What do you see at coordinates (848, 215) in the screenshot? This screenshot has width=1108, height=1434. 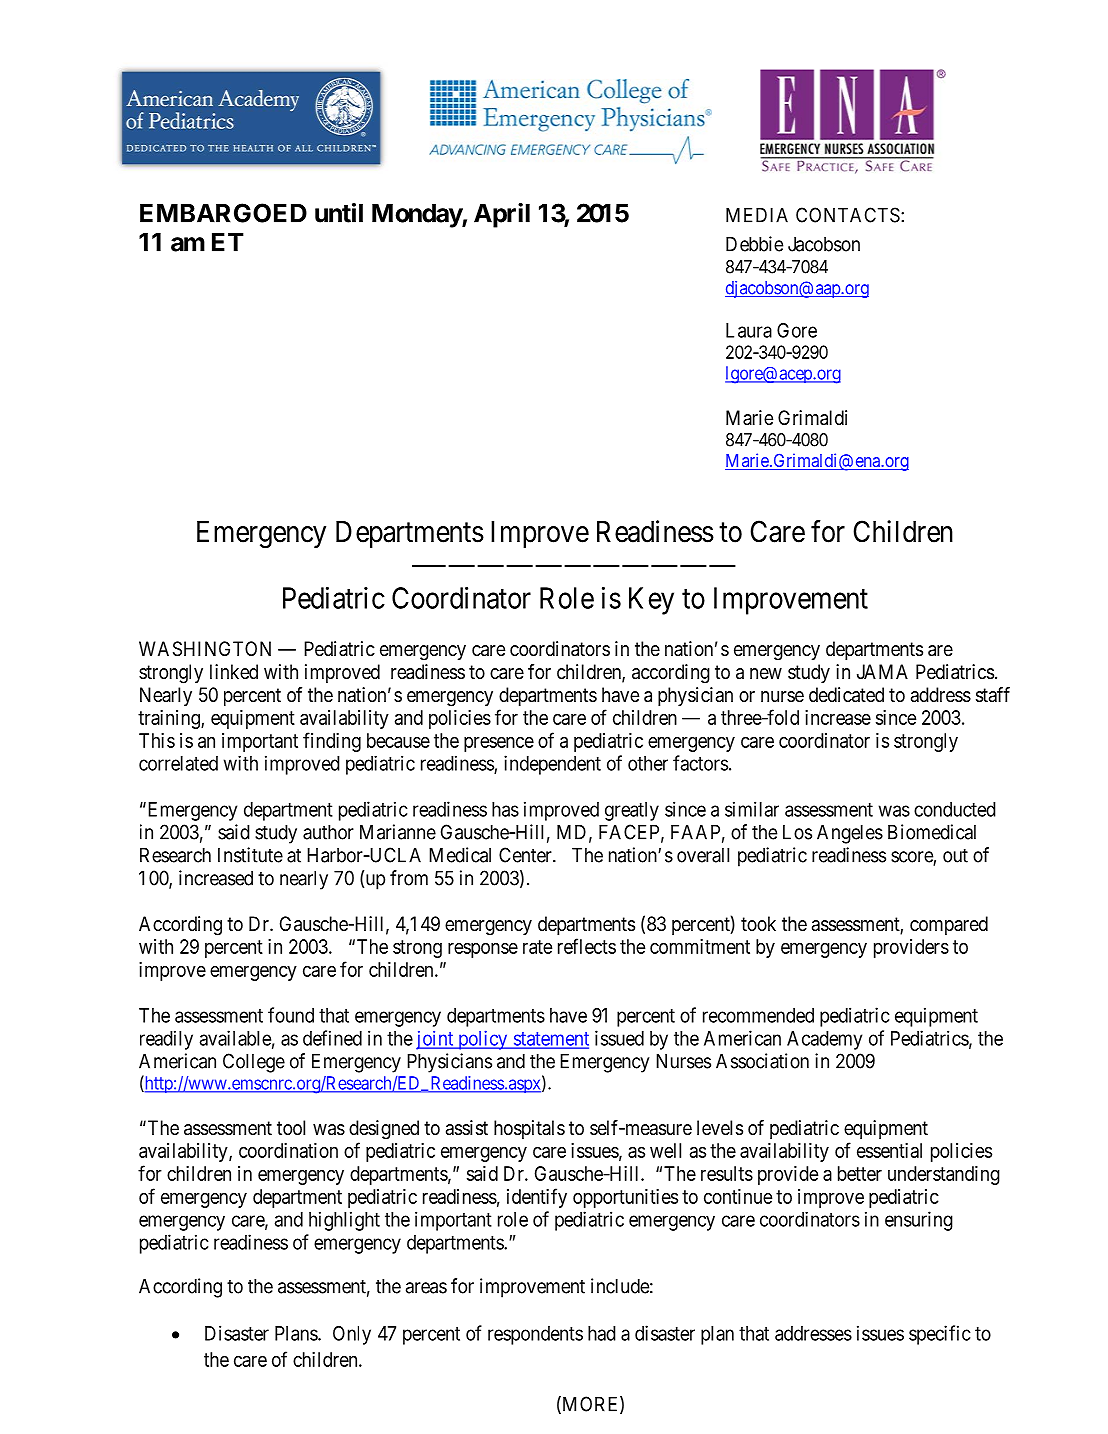 I see `CONTACTS` at bounding box center [848, 215].
